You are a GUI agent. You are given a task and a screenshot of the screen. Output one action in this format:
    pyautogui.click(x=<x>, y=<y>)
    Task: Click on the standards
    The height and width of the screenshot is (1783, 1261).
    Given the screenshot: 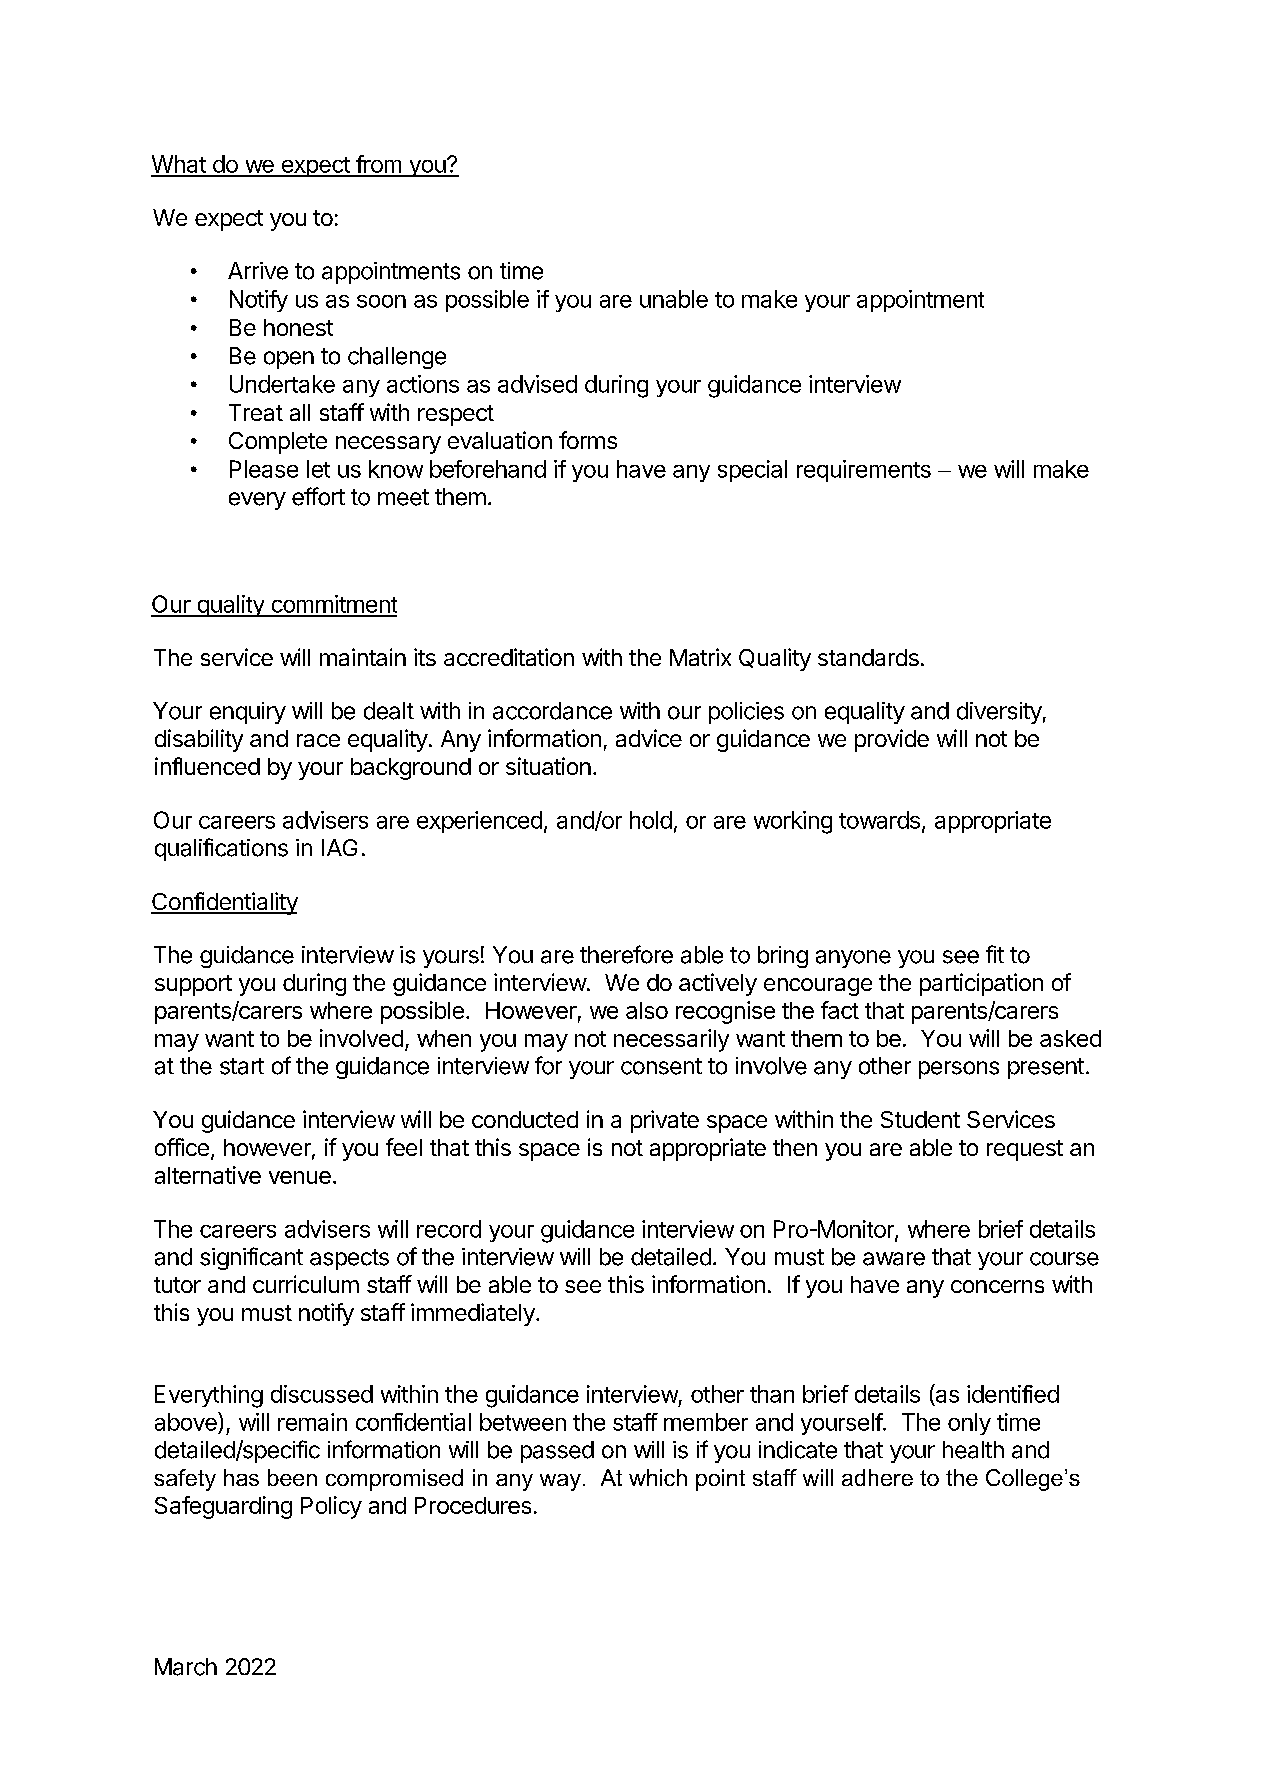 What is the action you would take?
    pyautogui.click(x=868, y=657)
